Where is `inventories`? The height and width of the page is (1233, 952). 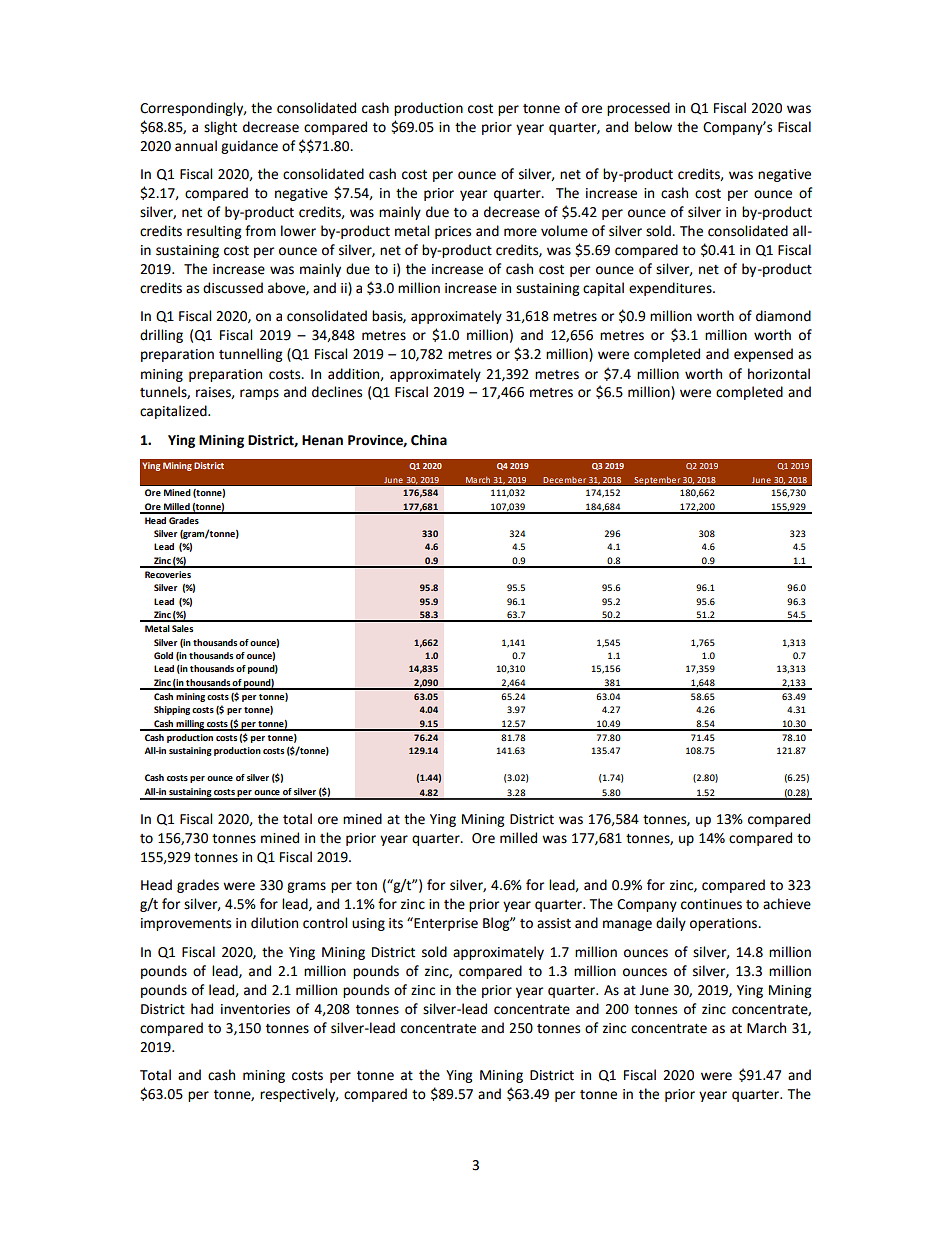 inventories is located at coordinates (255, 1009).
